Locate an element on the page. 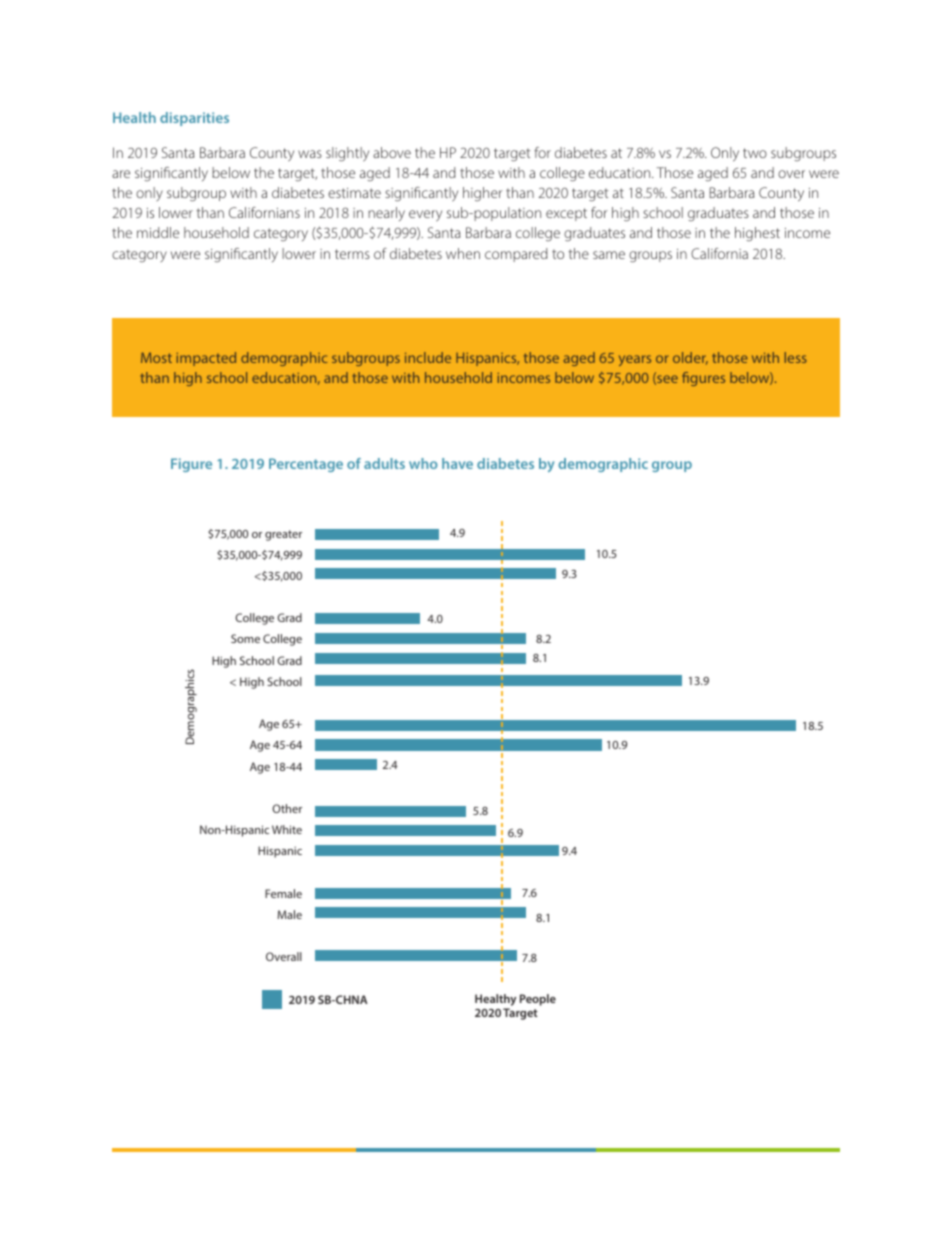 The width and height of the document is (952, 1233). greater is located at coordinates (283, 535).
